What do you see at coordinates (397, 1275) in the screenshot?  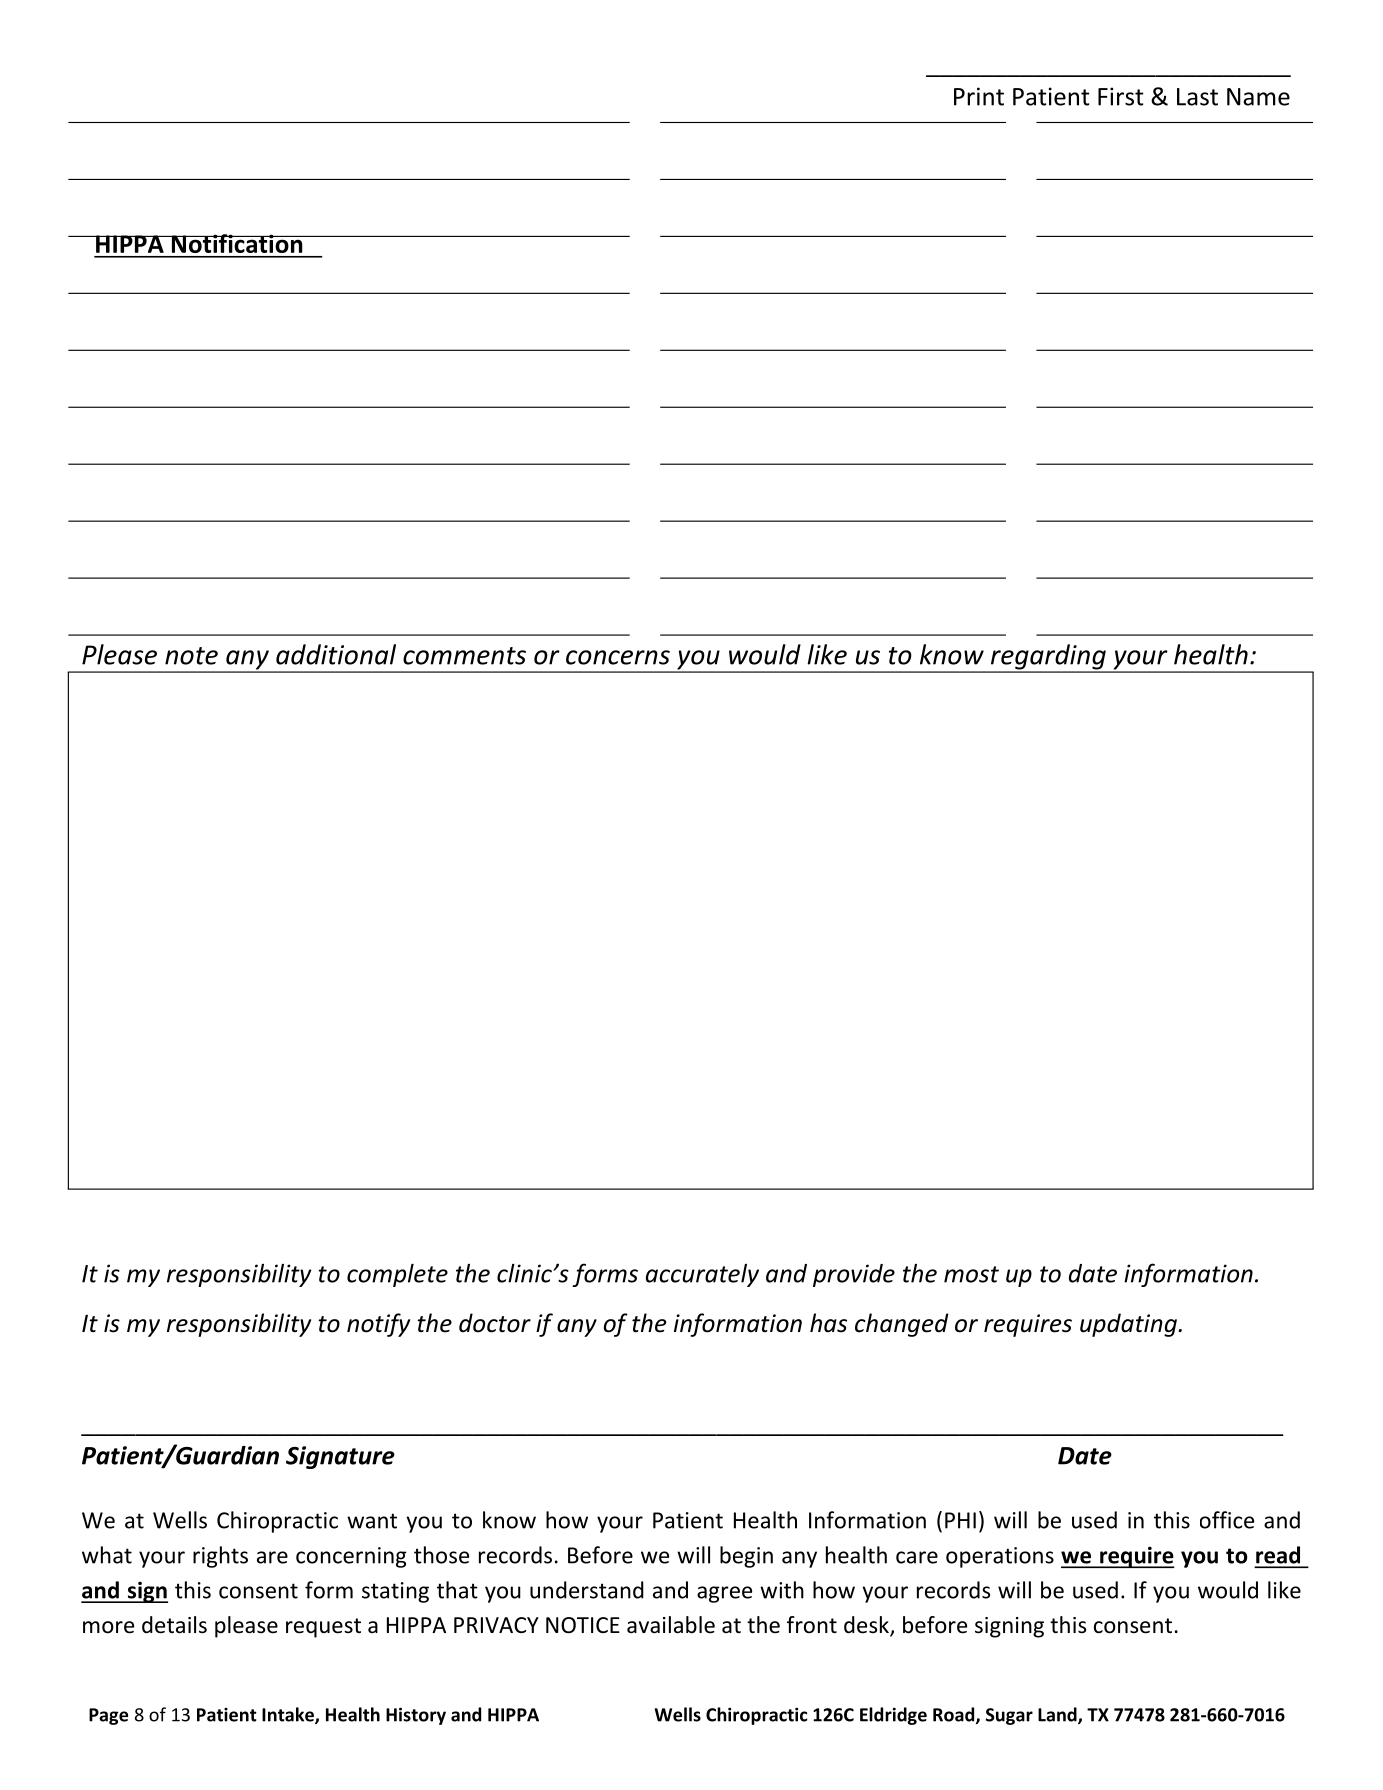 I see `complete` at bounding box center [397, 1275].
